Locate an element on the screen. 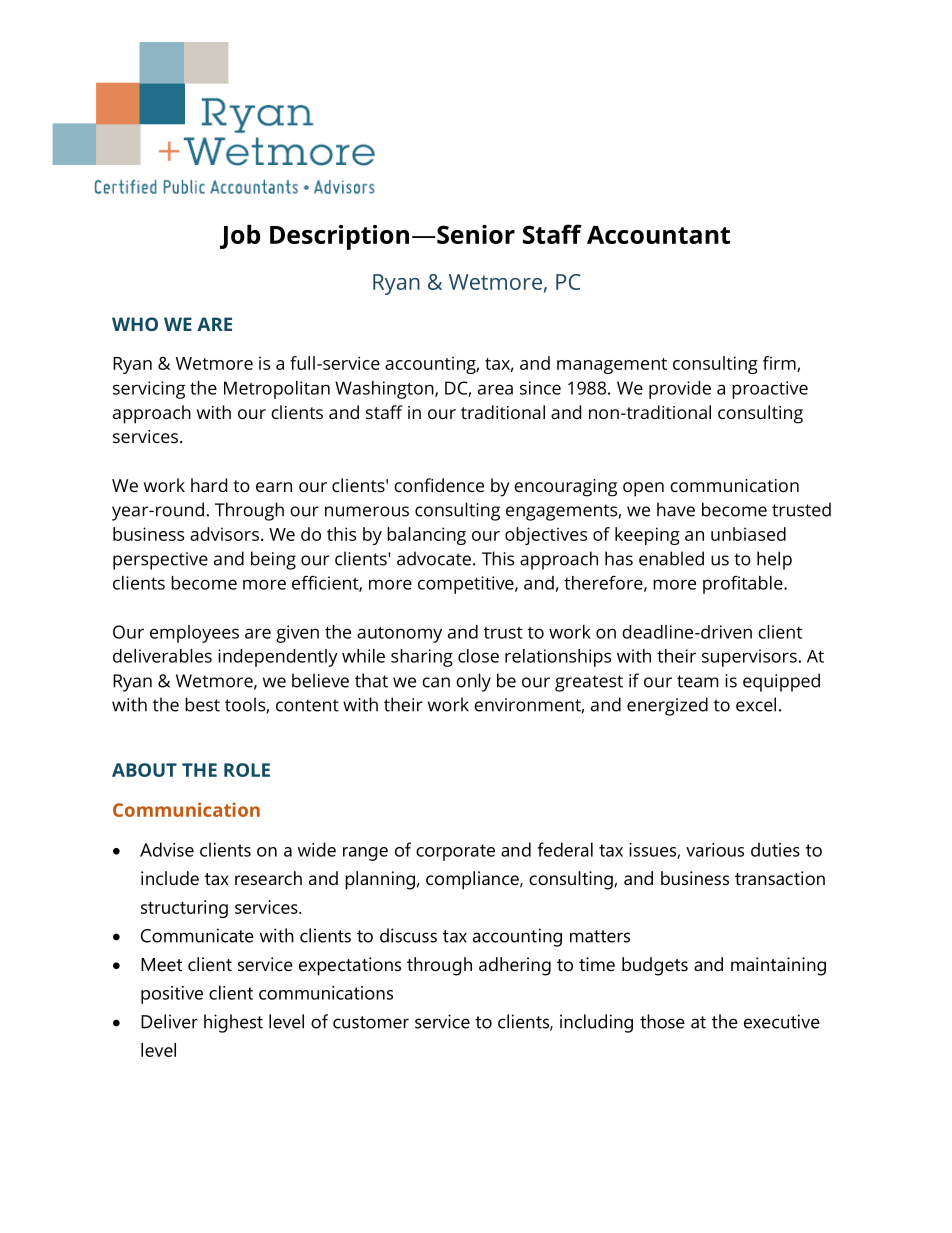  Advise is located at coordinates (167, 849).
